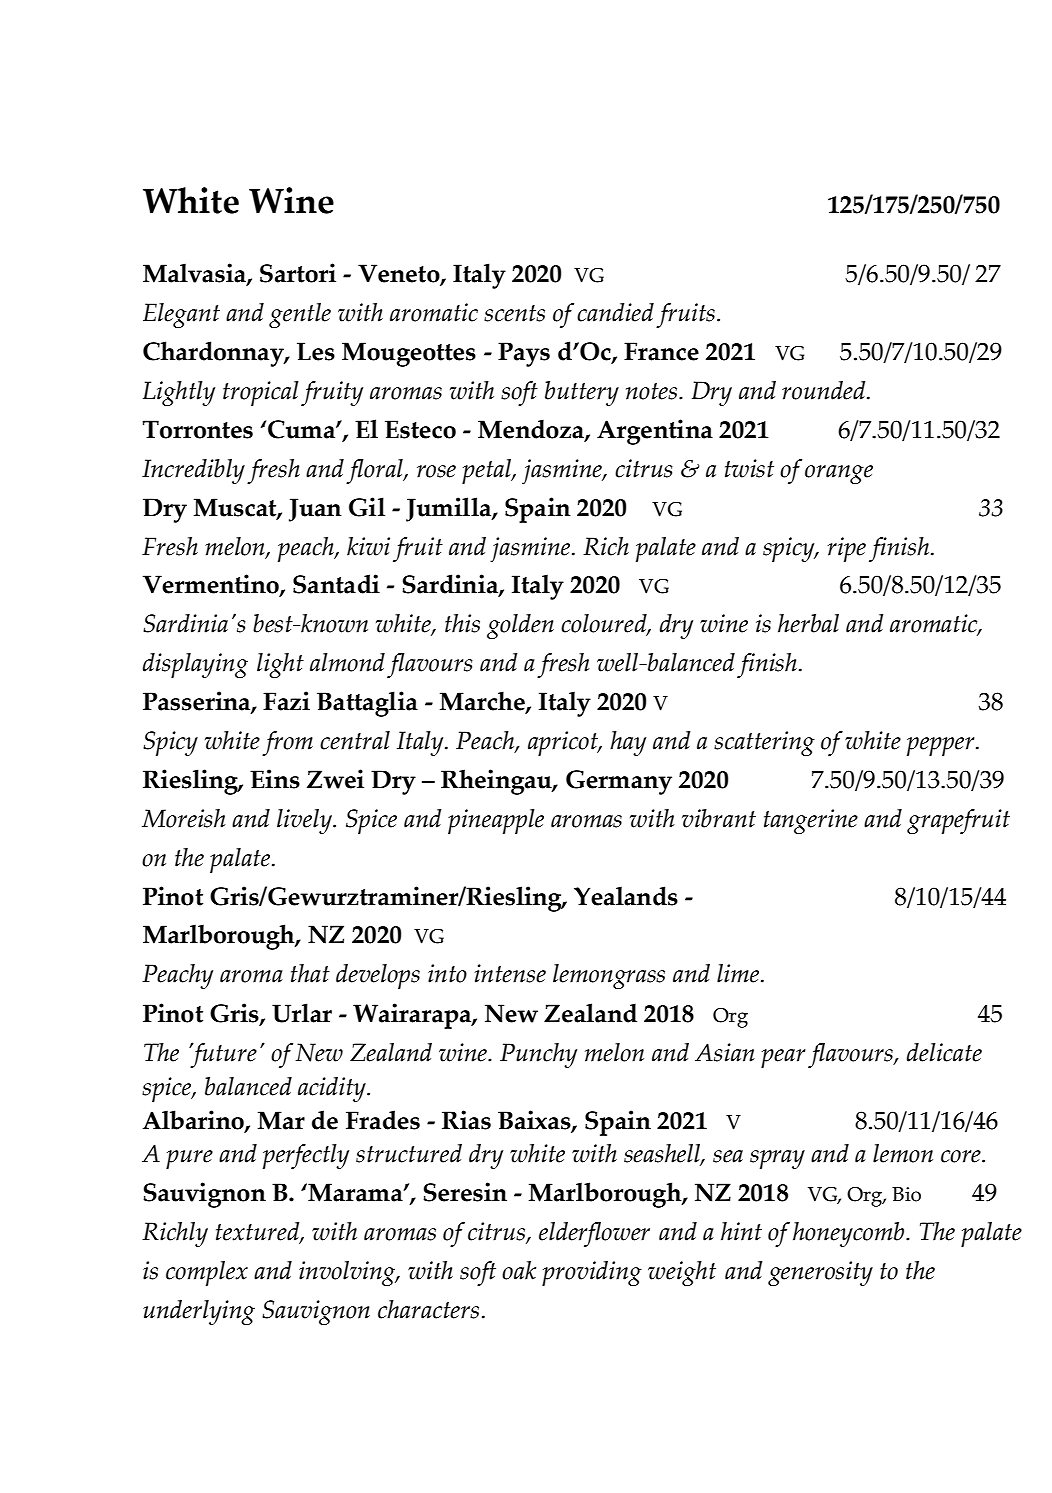 The image size is (1052, 1493). What do you see at coordinates (592, 1273) in the screenshot?
I see `providing` at bounding box center [592, 1273].
